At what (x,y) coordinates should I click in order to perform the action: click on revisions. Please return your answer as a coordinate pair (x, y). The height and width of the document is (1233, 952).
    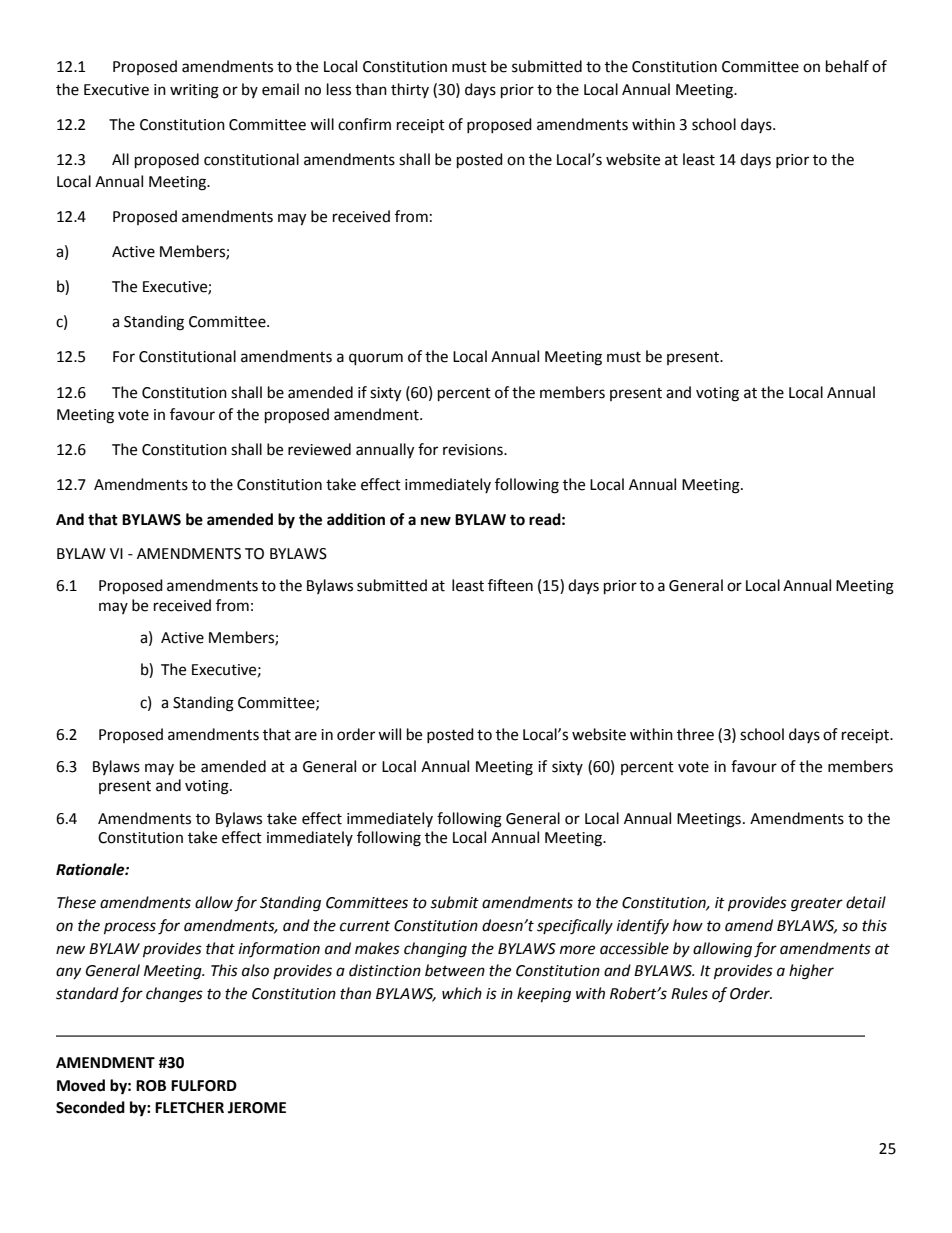
    Looking at the image, I should click on (474, 450).
